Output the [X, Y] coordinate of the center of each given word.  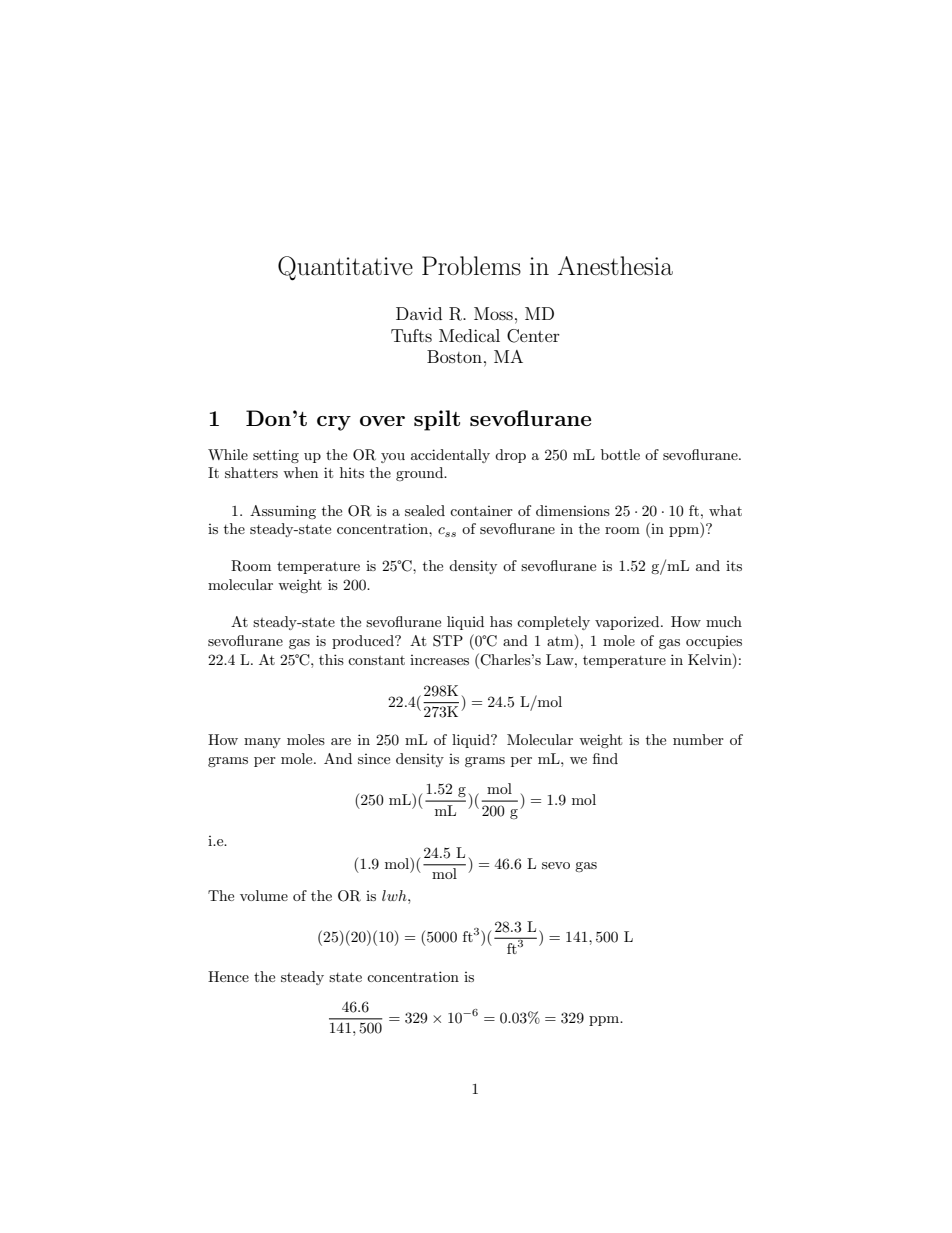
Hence [228, 976]
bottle [620, 454]
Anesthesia [615, 266]
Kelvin [711, 659]
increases [439, 660]
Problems [471, 266]
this [331, 659]
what [725, 510]
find [605, 758]
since [374, 759]
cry [334, 423]
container [481, 511]
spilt [437, 420]
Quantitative [345, 268]
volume [264, 895]
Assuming [283, 512]
